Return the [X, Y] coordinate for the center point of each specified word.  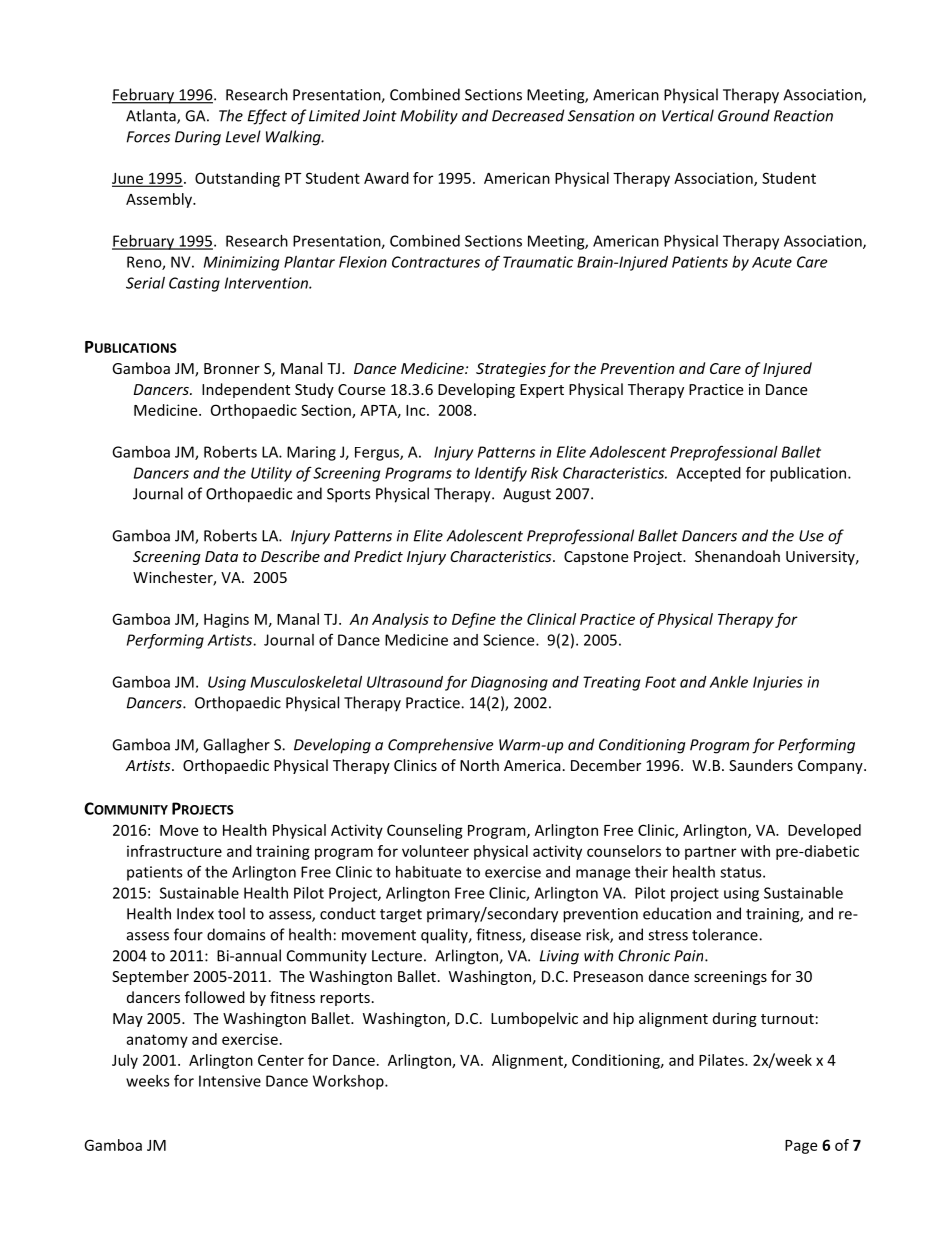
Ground [744, 115]
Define [474, 620]
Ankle [728, 682]
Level [243, 136]
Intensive [230, 1081]
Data [221, 556]
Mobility [429, 117]
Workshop [349, 1082]
